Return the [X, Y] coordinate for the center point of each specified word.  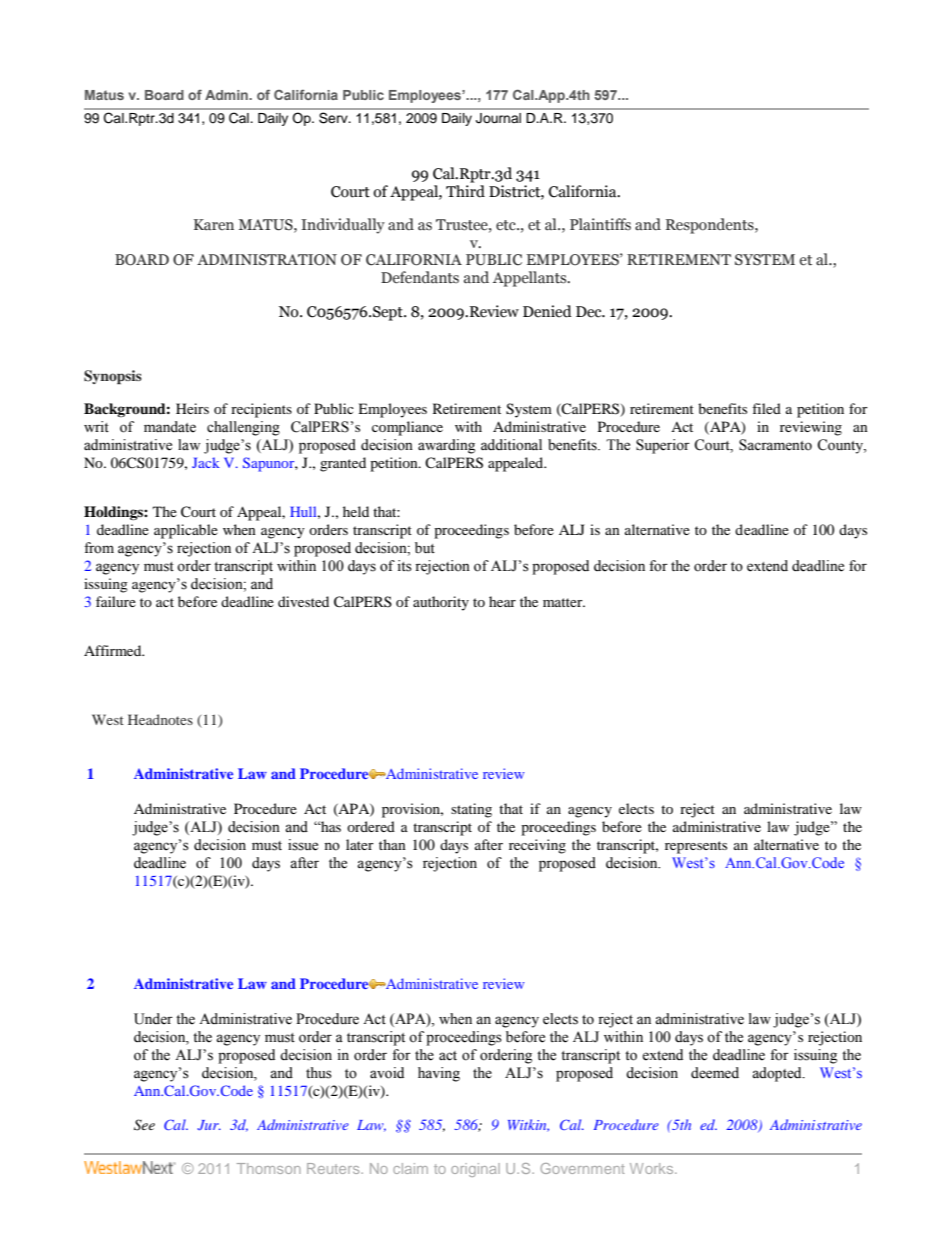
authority [441, 603]
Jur [209, 1125]
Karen [214, 225]
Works [653, 1168]
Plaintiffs [600, 224]
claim [410, 1168]
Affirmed [114, 650]
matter [564, 602]
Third [465, 191]
